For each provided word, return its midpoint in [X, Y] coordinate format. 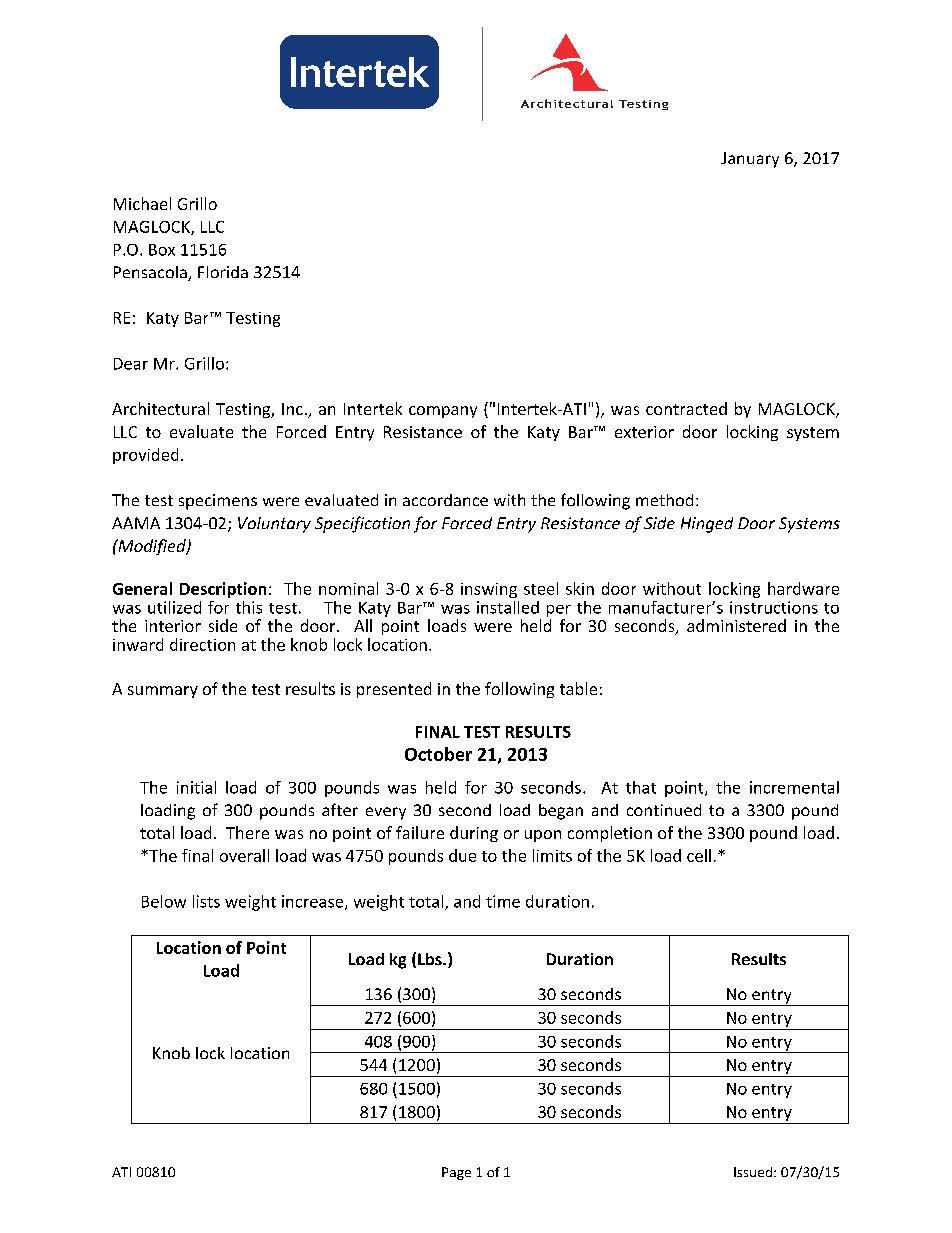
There [247, 832]
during [474, 834]
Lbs [431, 959]
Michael [142, 203]
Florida [223, 272]
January [750, 160]
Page [456, 1173]
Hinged [707, 525]
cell [699, 855]
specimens [218, 502]
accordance [445, 500]
